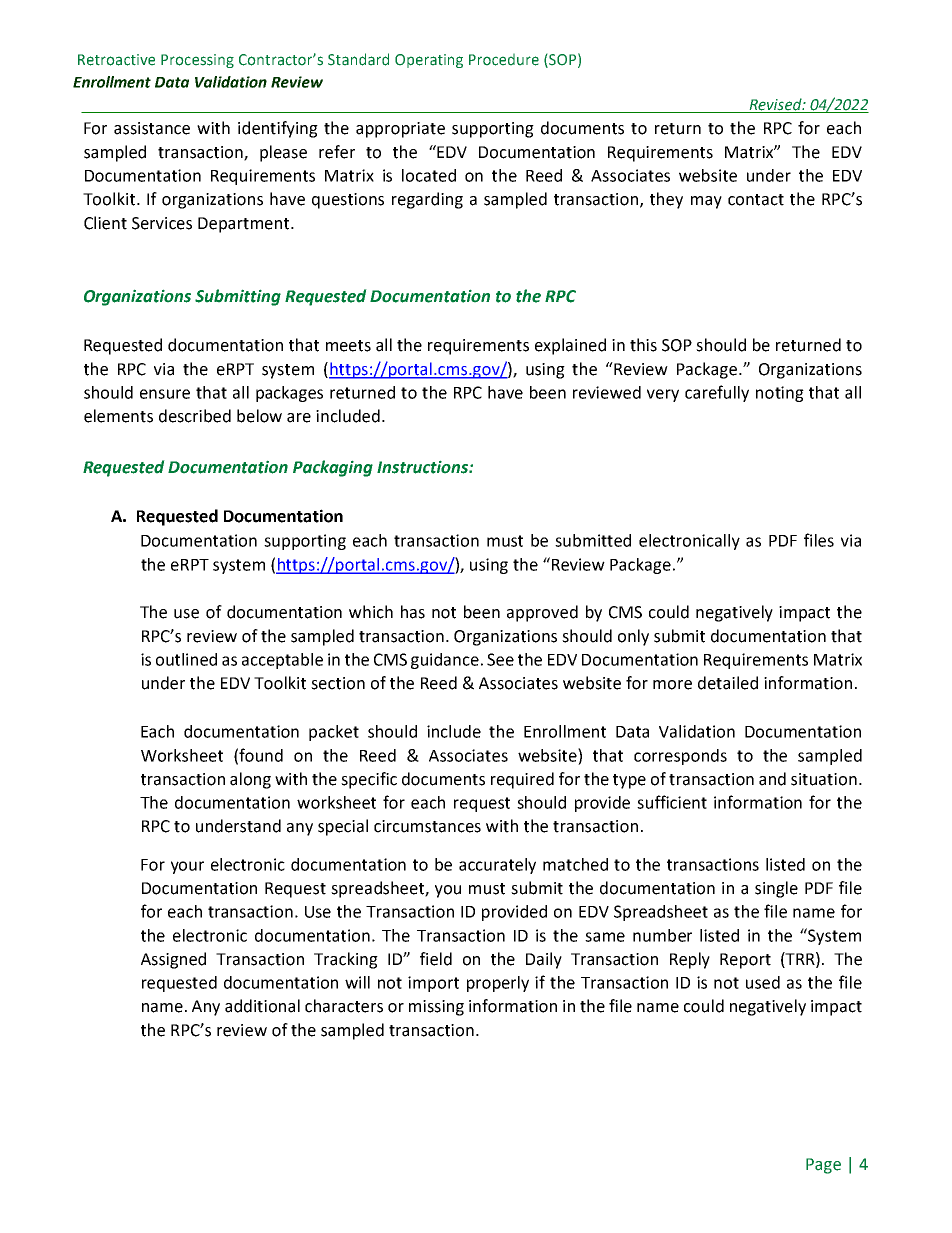 Image resolution: width=952 pixels, height=1233 pixels. What do you see at coordinates (186, 659) in the document?
I see `outlined` at bounding box center [186, 659].
